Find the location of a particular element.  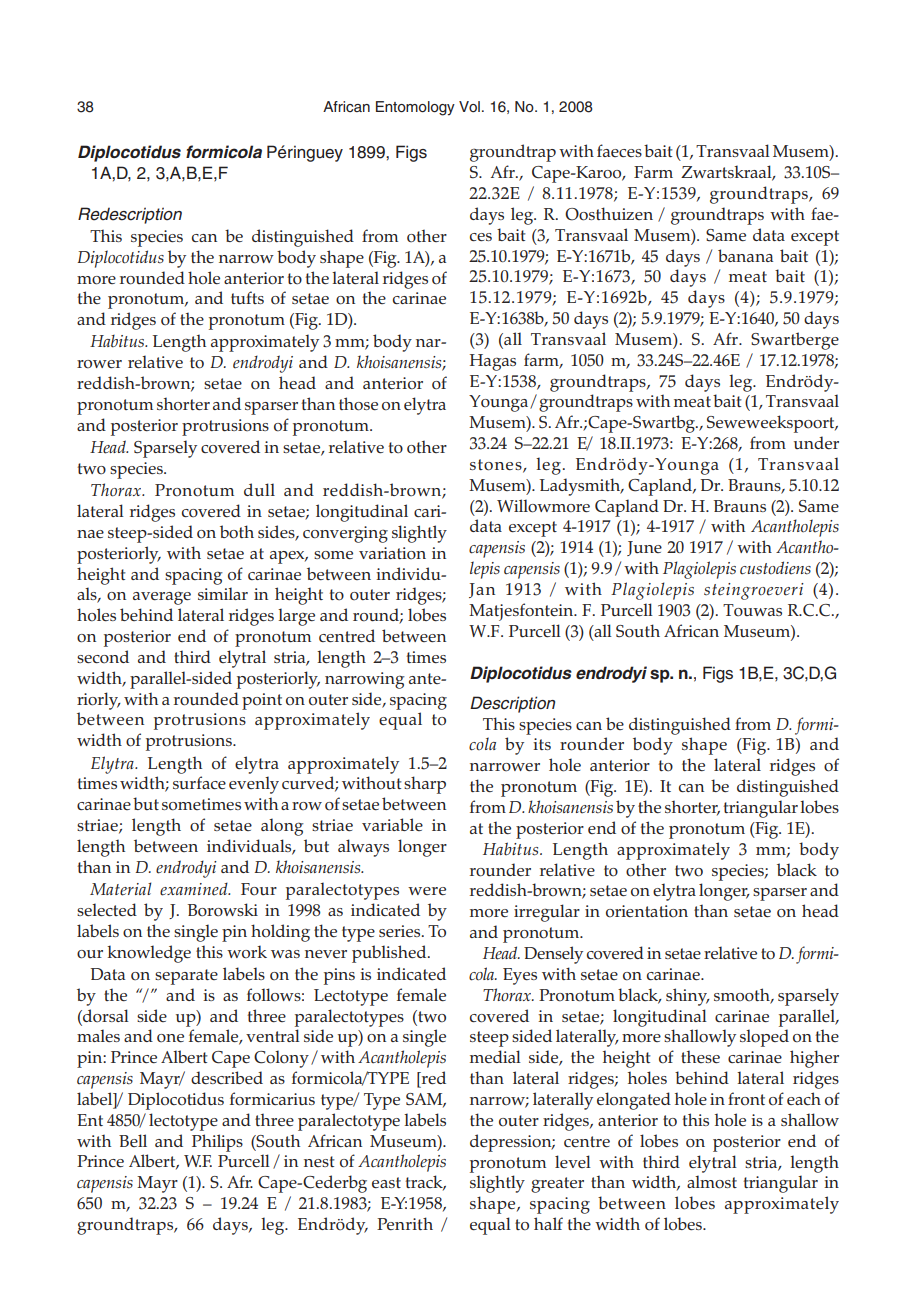

Philips is located at coordinates (217, 1143).
